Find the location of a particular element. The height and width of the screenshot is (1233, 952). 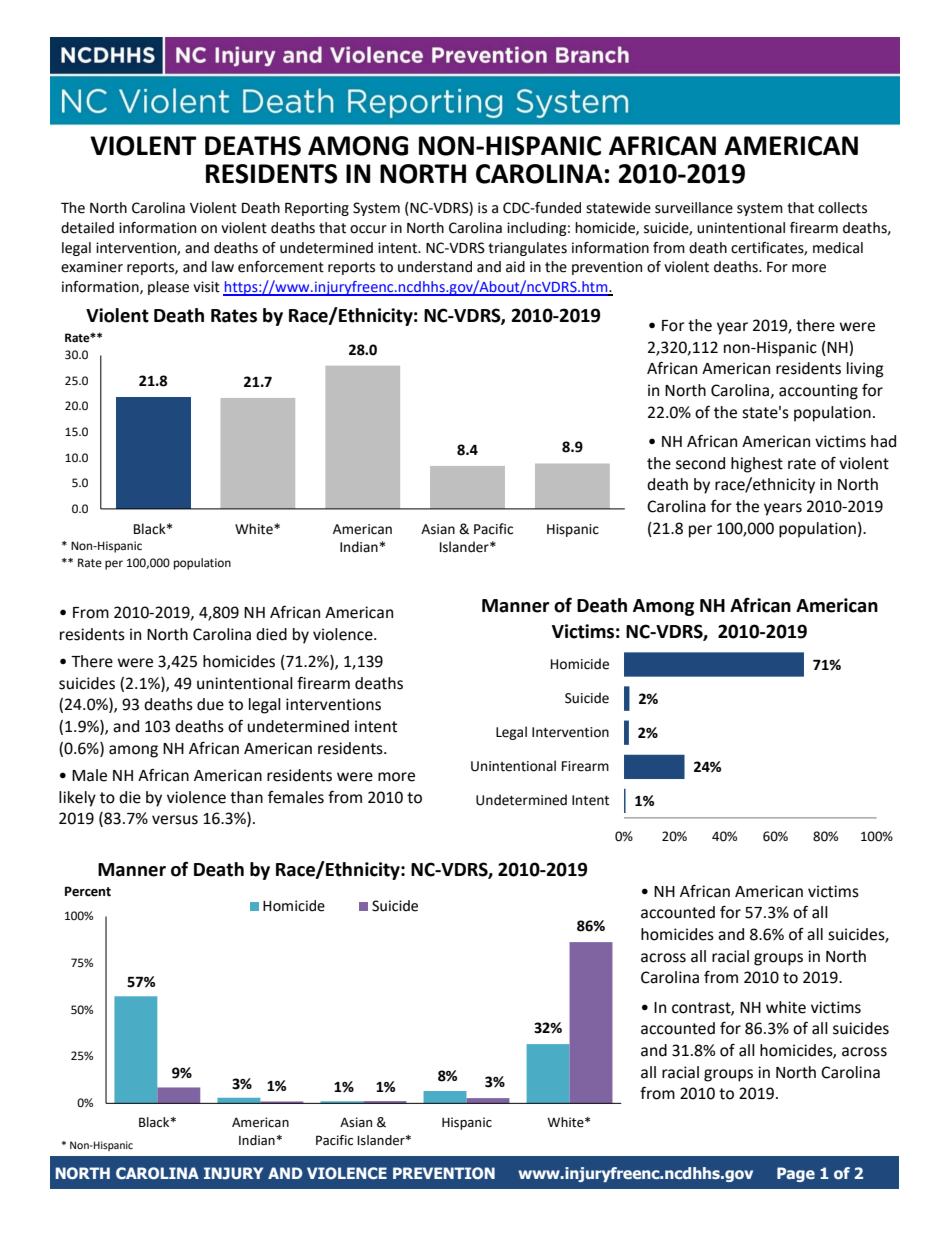

versus is located at coordinates (175, 820).
